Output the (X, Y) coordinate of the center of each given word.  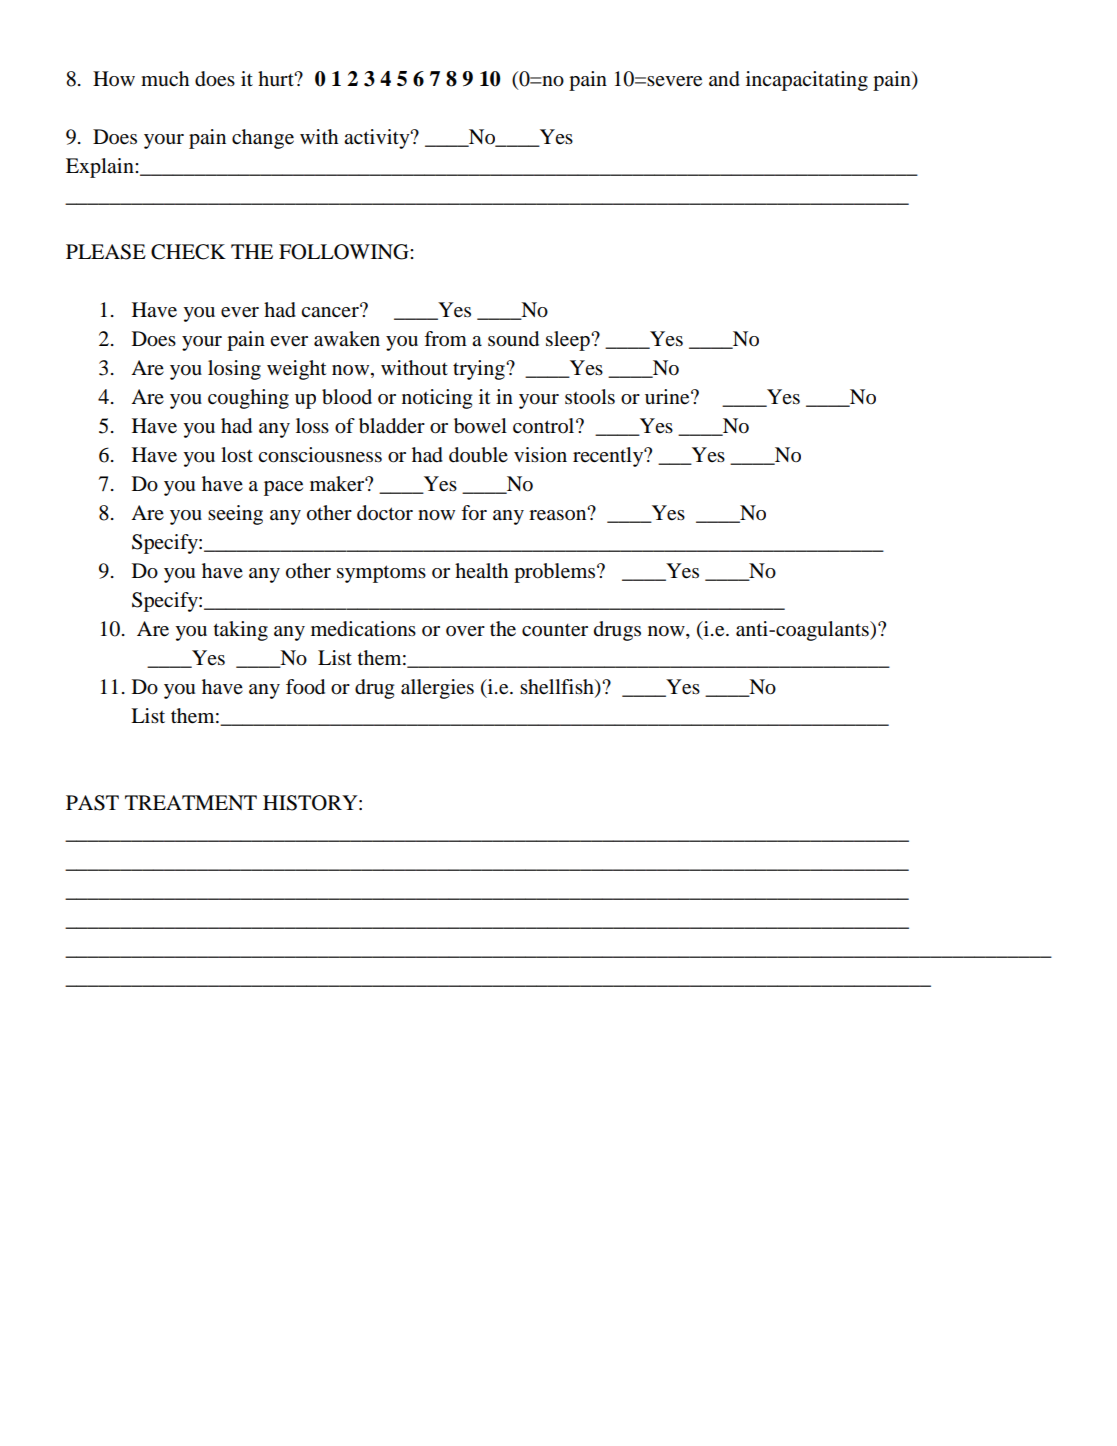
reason (559, 514)
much (165, 79)
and (724, 79)
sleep (569, 341)
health (481, 570)
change (263, 139)
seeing (235, 515)
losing (234, 370)
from (445, 339)
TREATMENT (191, 802)
